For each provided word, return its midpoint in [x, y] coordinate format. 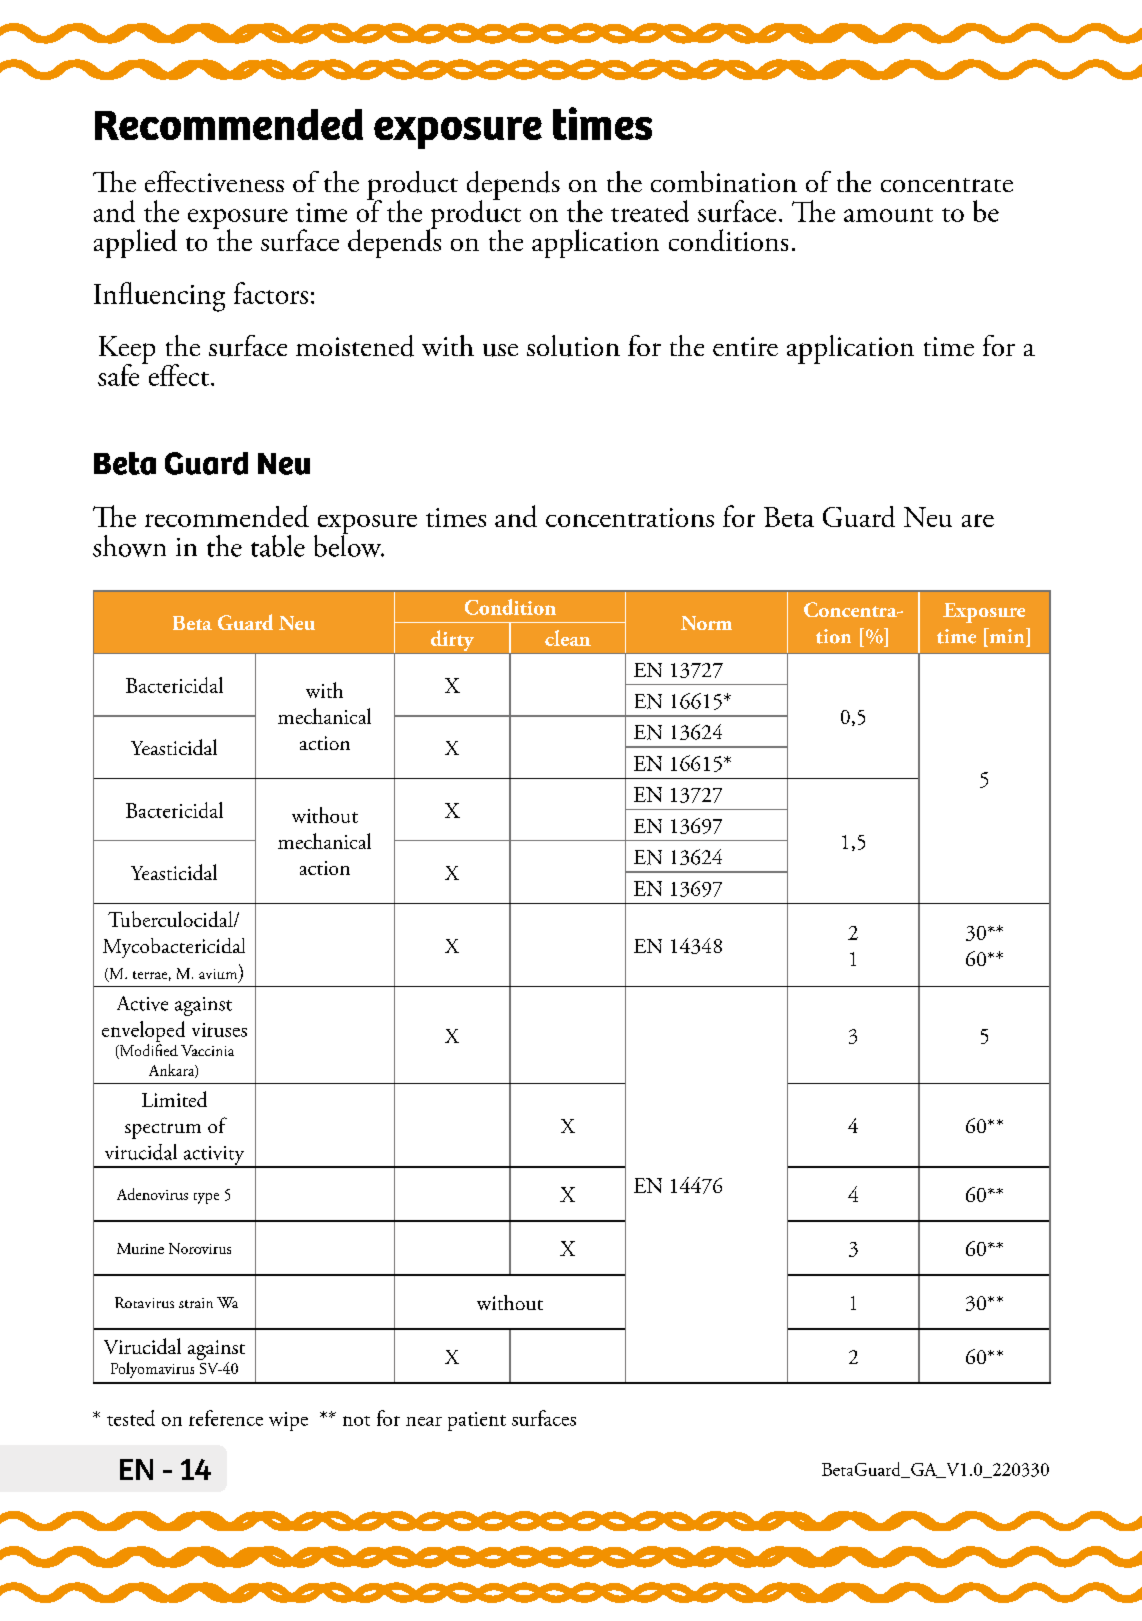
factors [271, 293]
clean [568, 638]
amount [888, 215]
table [278, 546]
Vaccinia [207, 1050]
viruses [219, 1030]
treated [650, 211]
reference [226, 1418]
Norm [706, 623]
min [1007, 635]
